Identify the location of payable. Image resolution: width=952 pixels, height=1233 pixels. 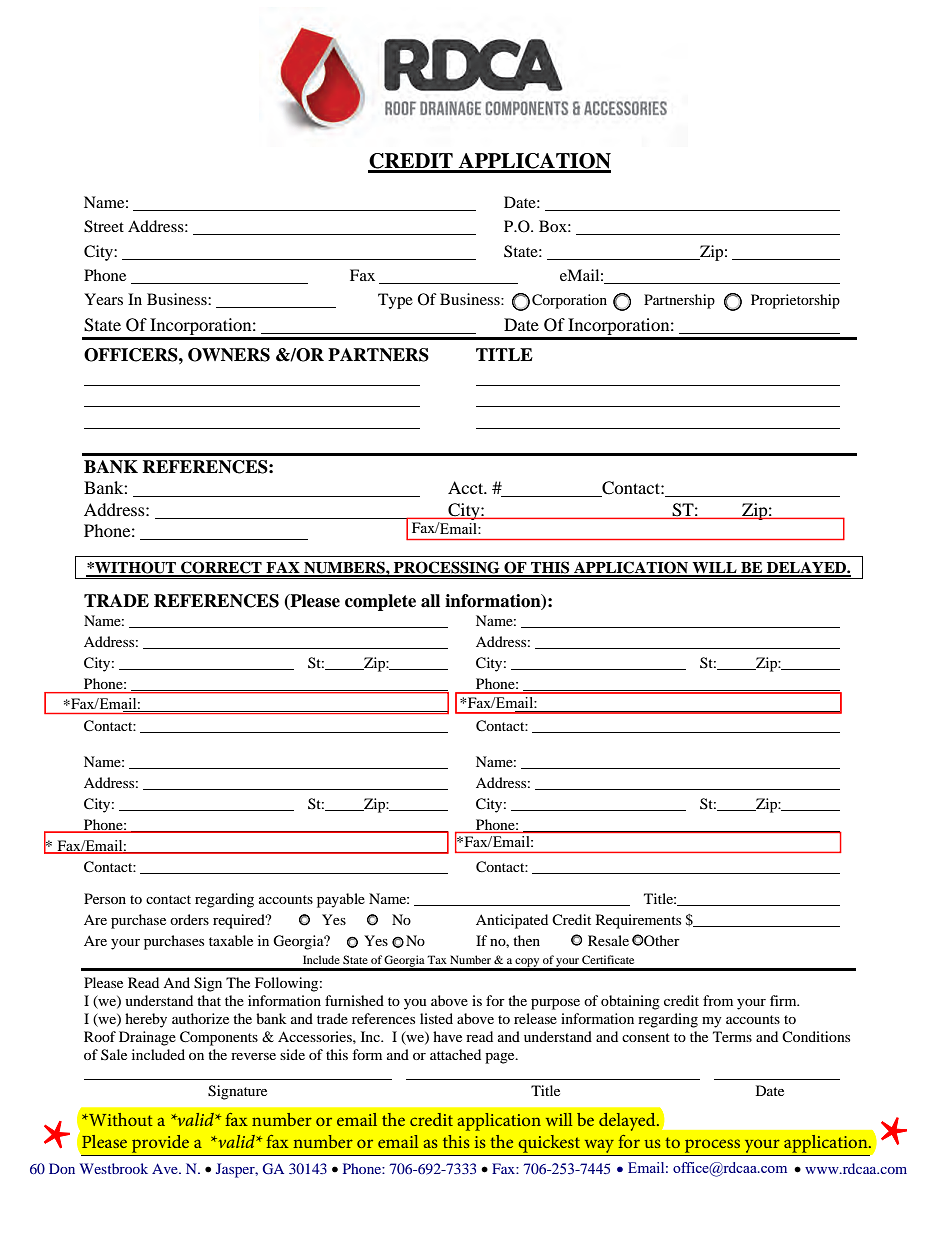
(341, 900).
